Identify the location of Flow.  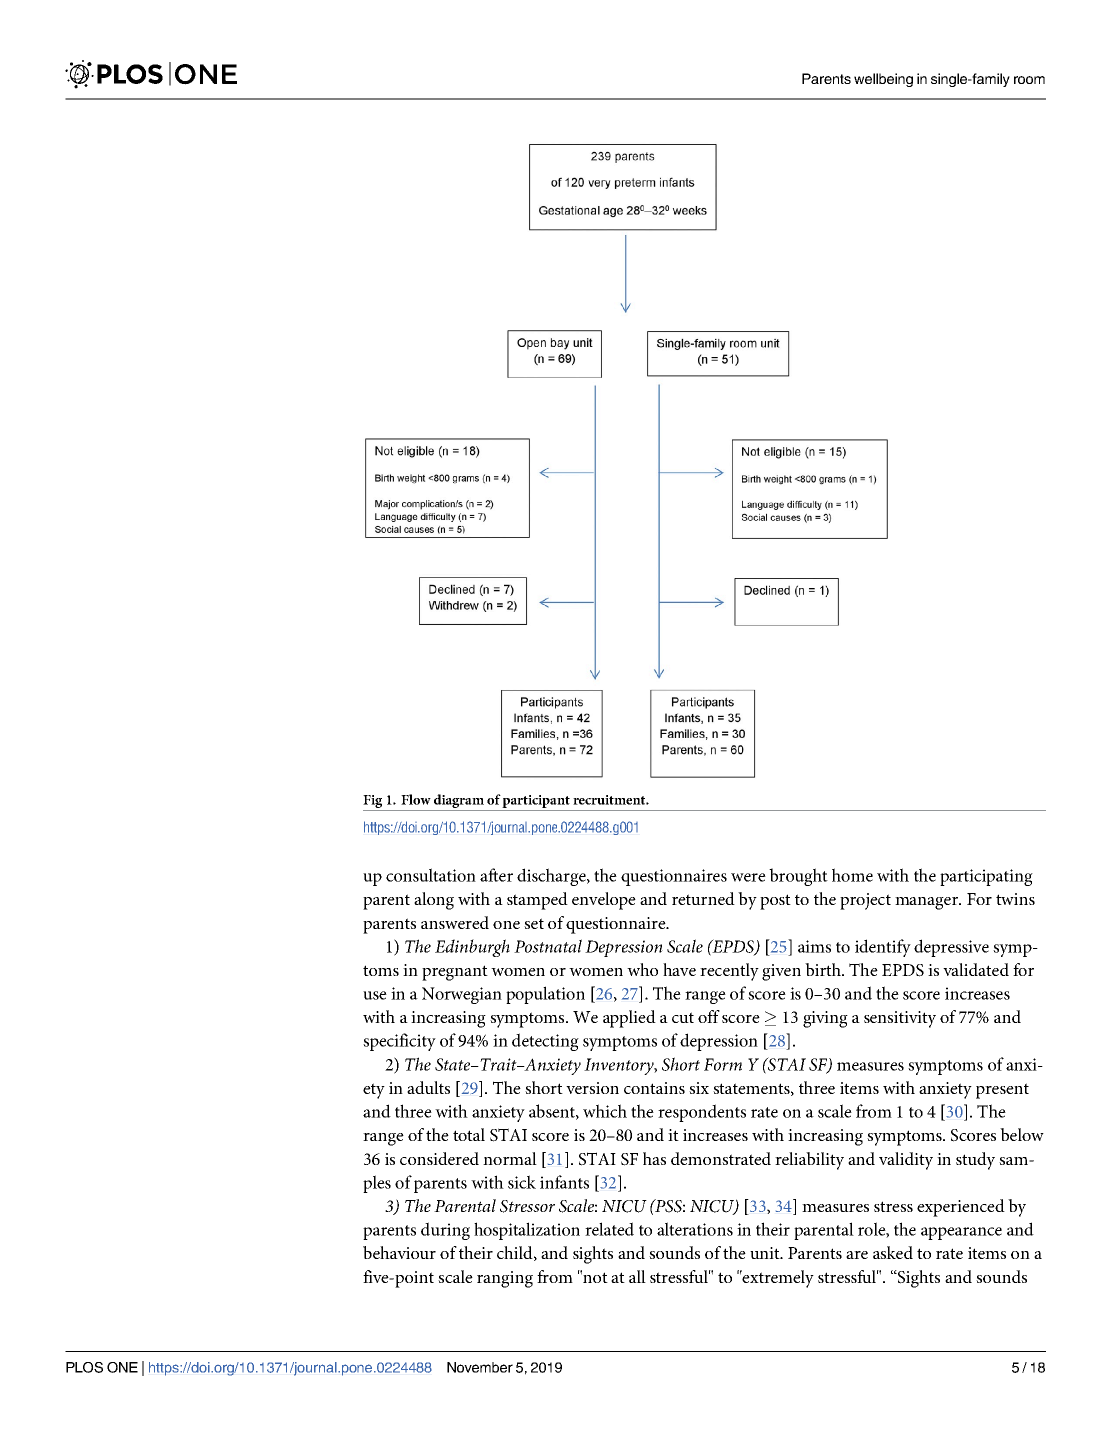
(416, 799).
